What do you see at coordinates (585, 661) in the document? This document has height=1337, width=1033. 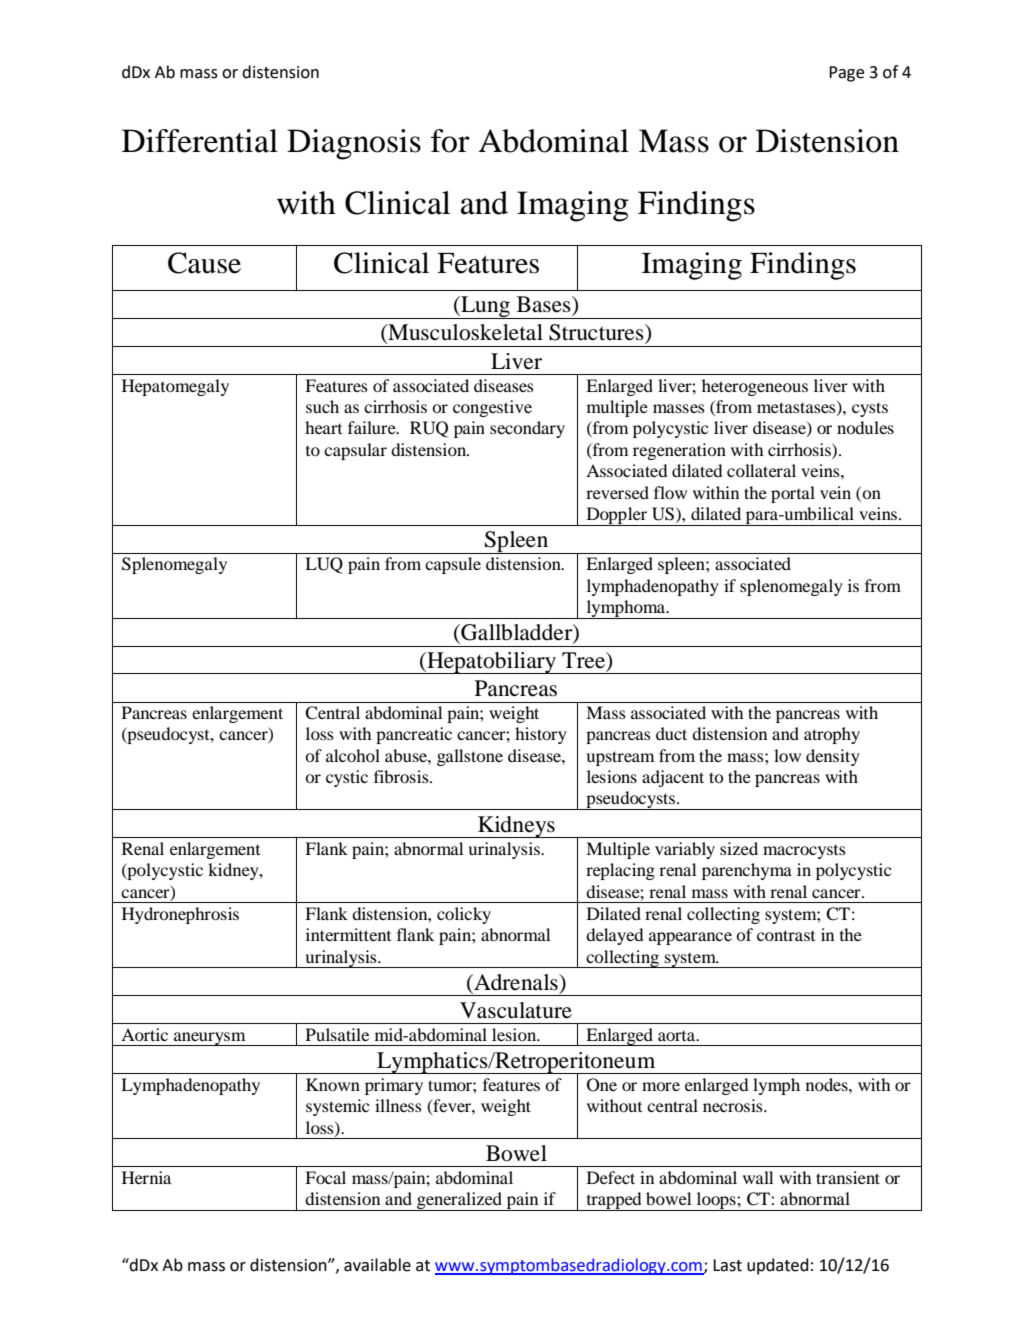 I see `Tree` at bounding box center [585, 661].
